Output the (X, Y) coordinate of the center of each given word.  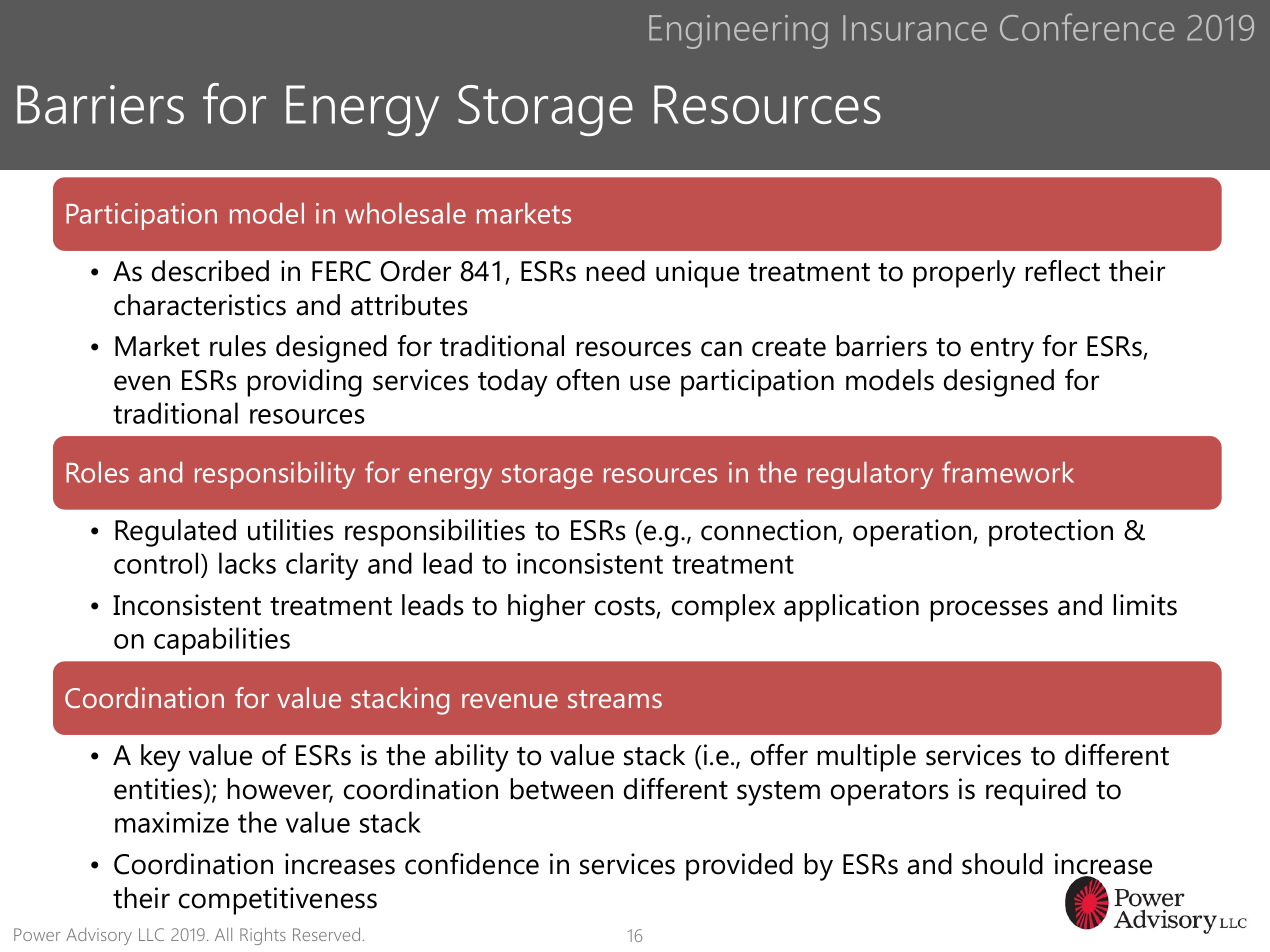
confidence (472, 864)
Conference (1087, 27)
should (1002, 864)
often (588, 380)
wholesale (405, 213)
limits (1145, 605)
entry (1002, 350)
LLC (151, 934)
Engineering (738, 32)
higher (546, 608)
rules (238, 346)
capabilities (222, 641)
